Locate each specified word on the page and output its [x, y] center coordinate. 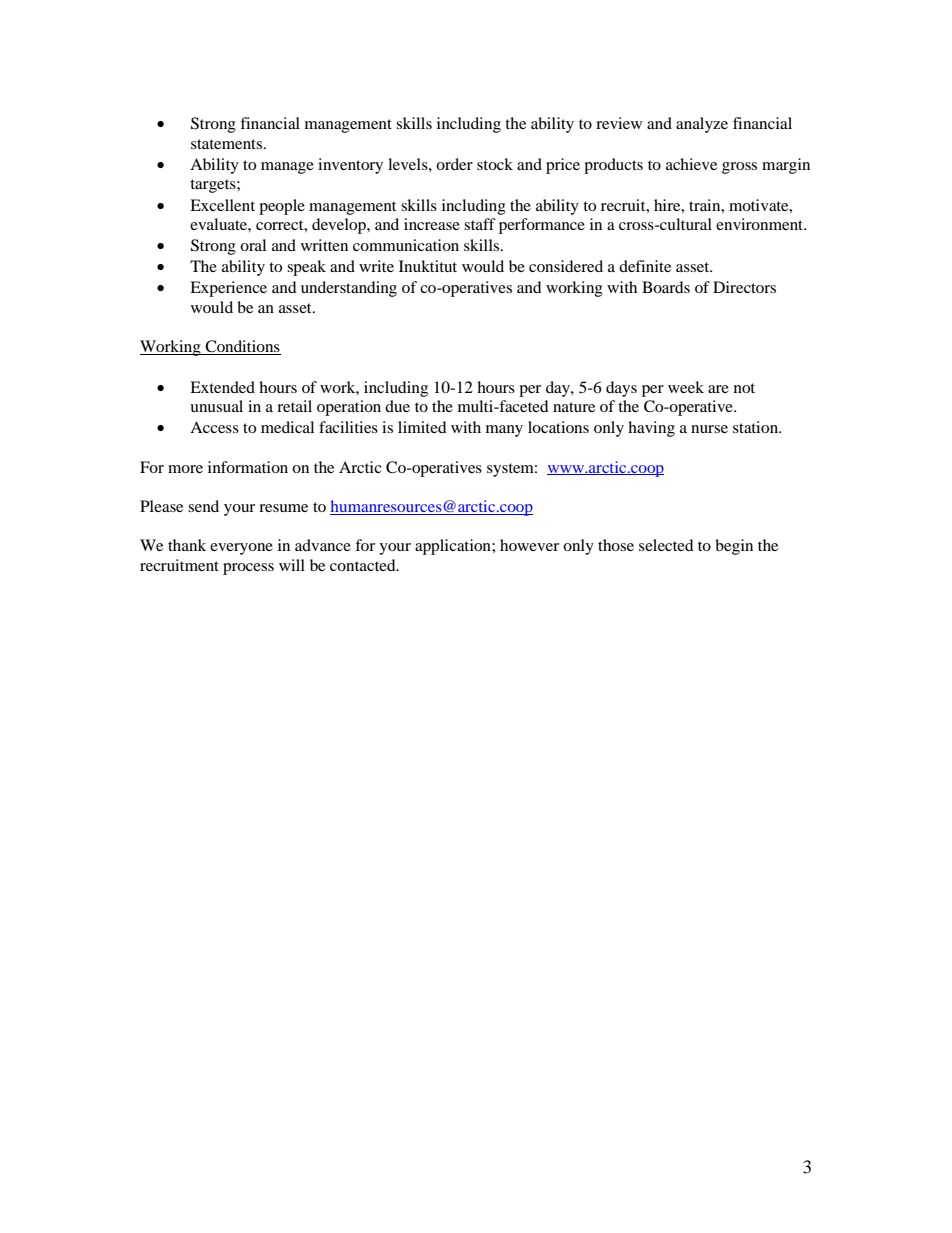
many [504, 431]
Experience [228, 289]
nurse [709, 429]
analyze [702, 125]
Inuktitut [428, 266]
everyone [241, 549]
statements [228, 144]
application [454, 547]
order [454, 164]
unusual [216, 406]
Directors [744, 287]
